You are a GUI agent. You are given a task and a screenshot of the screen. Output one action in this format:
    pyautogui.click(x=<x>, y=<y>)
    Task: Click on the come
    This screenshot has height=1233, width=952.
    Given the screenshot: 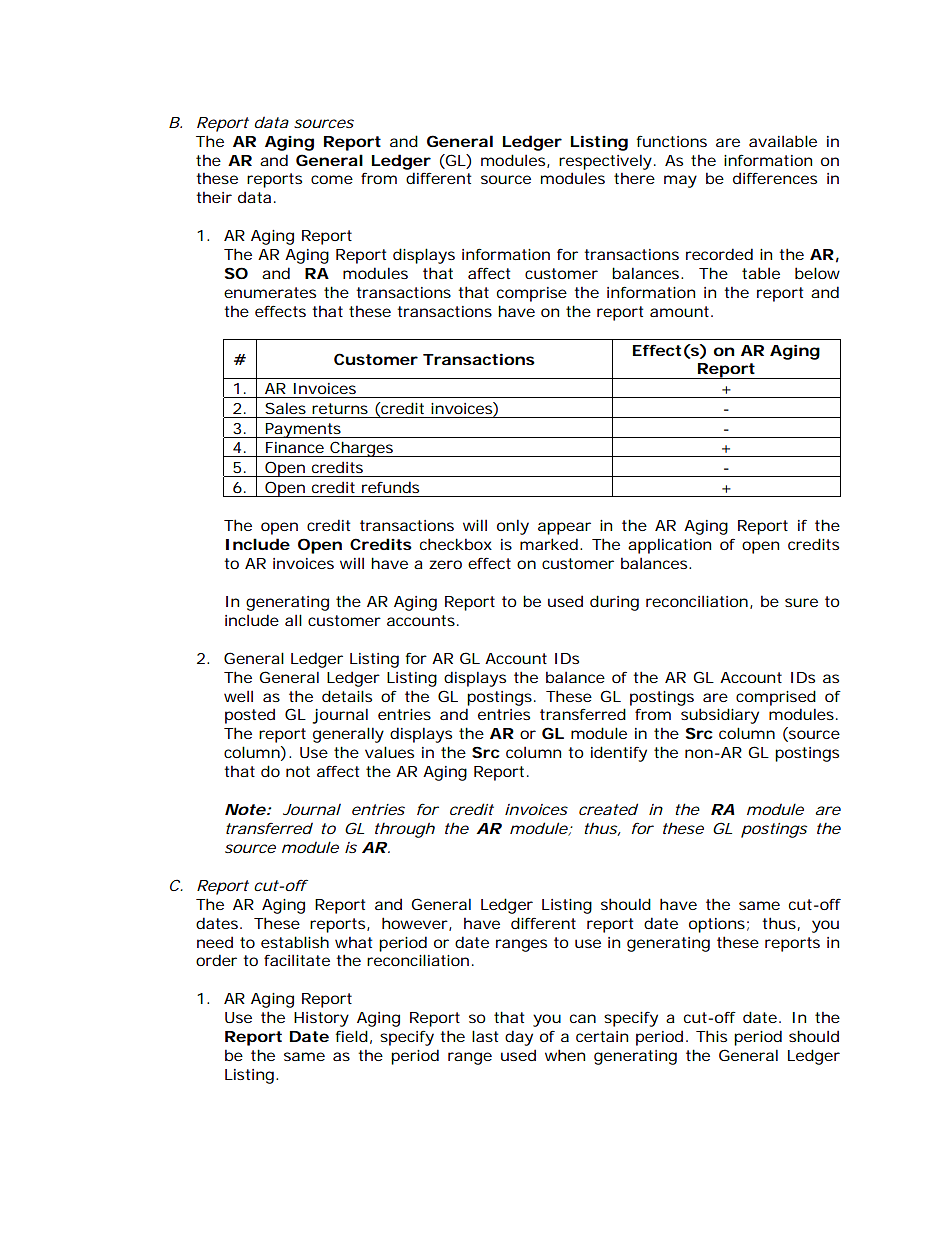 What is the action you would take?
    pyautogui.click(x=332, y=179)
